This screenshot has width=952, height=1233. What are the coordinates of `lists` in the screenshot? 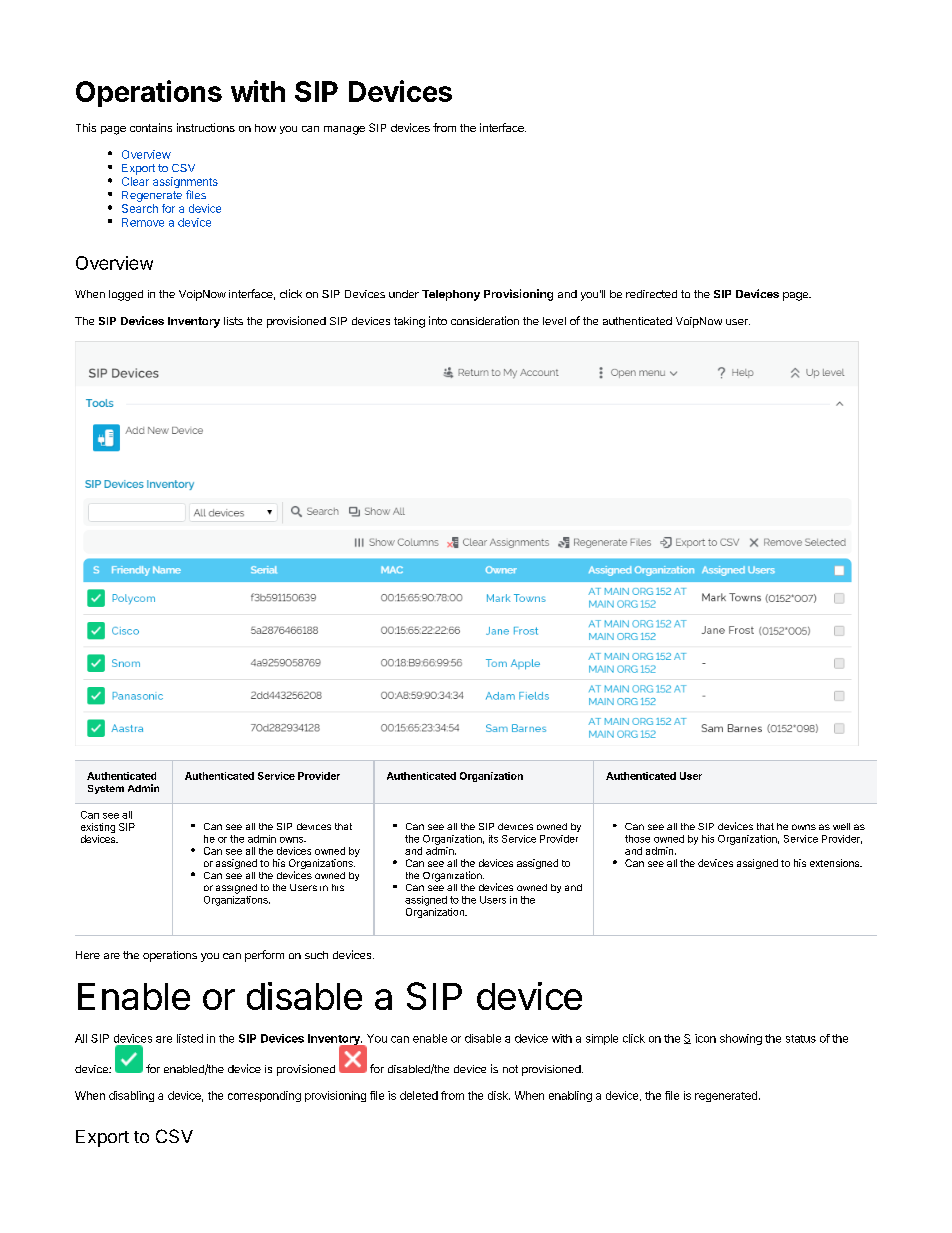 It's located at (233, 321).
